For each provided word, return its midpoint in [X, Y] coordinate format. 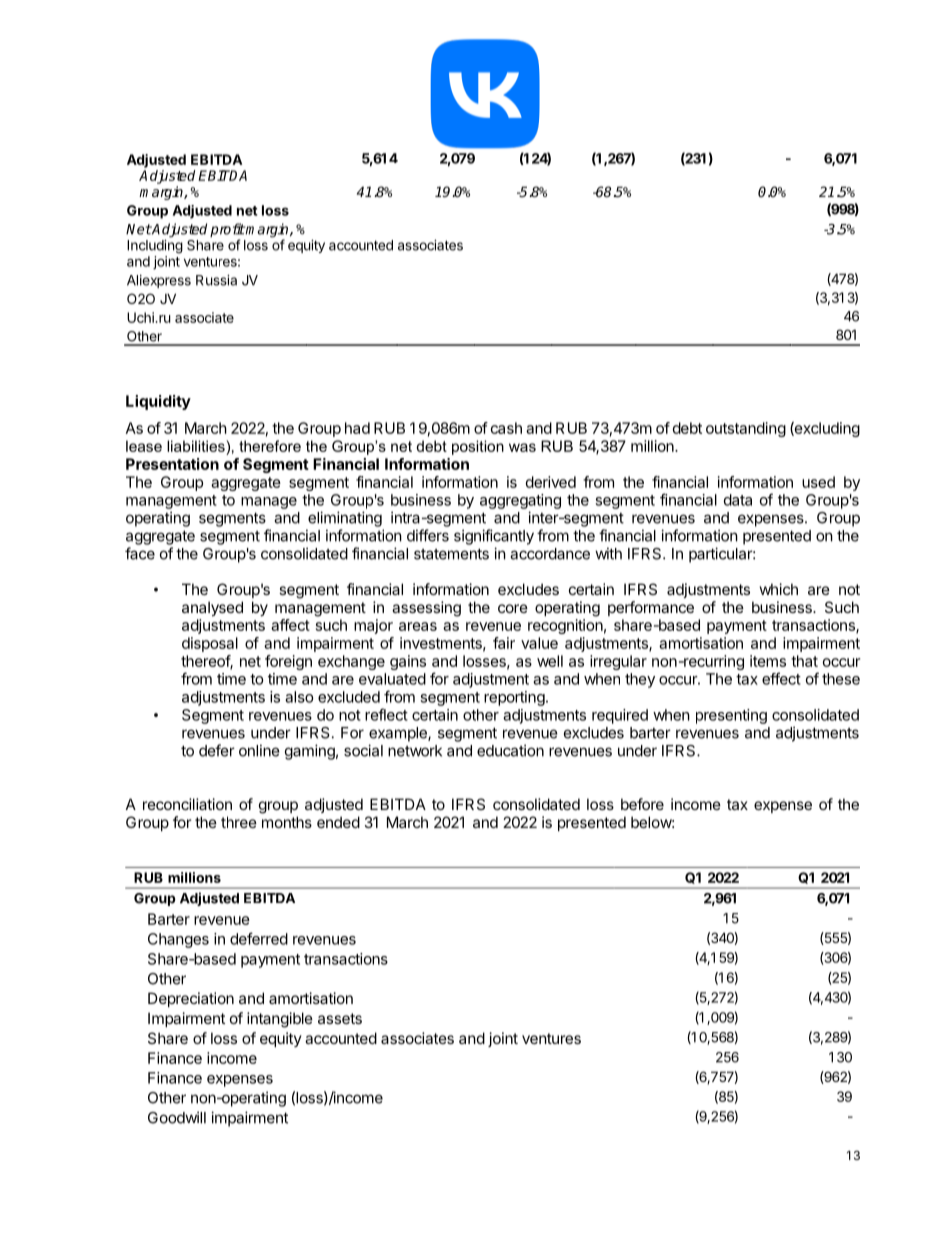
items [768, 661]
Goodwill [177, 1117]
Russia [216, 280]
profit [227, 231]
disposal [210, 644]
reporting [514, 698]
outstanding [746, 429]
